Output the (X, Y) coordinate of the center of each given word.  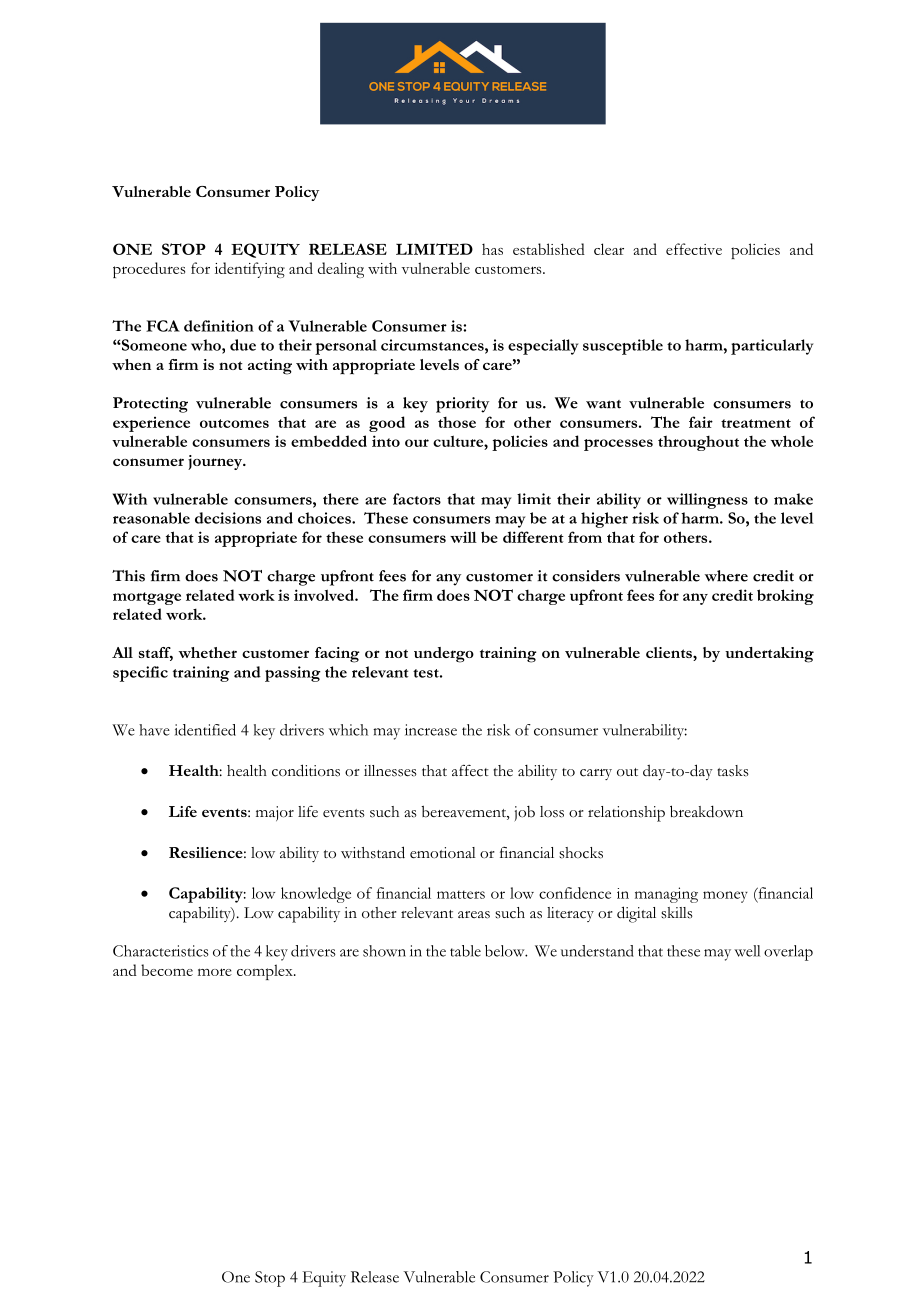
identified (205, 730)
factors (417, 499)
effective (694, 249)
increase (431, 730)
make (793, 499)
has (492, 249)
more (215, 972)
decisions (228, 518)
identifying (250, 270)
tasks (733, 771)
